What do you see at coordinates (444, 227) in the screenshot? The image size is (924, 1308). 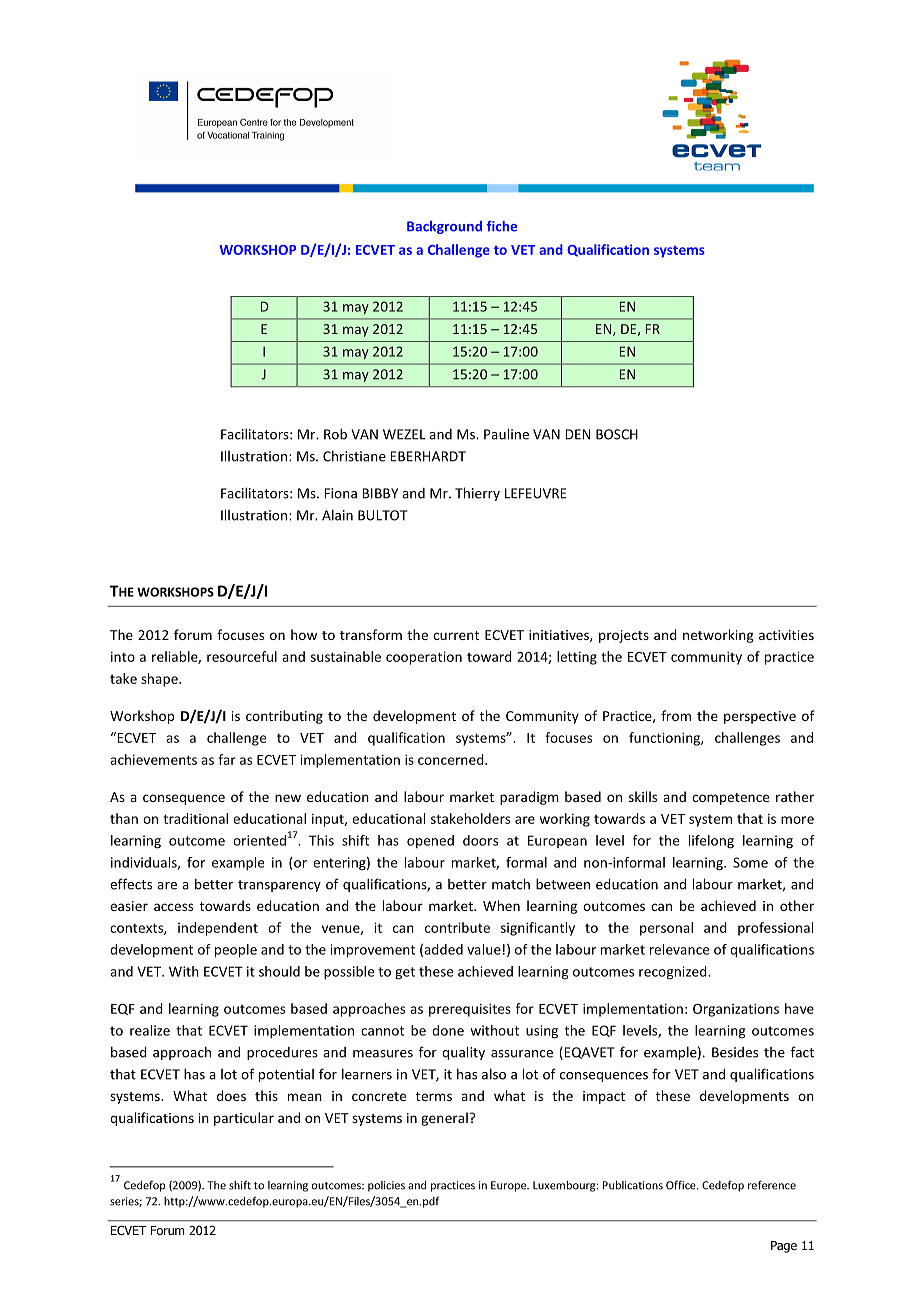 I see `Background` at bounding box center [444, 227].
